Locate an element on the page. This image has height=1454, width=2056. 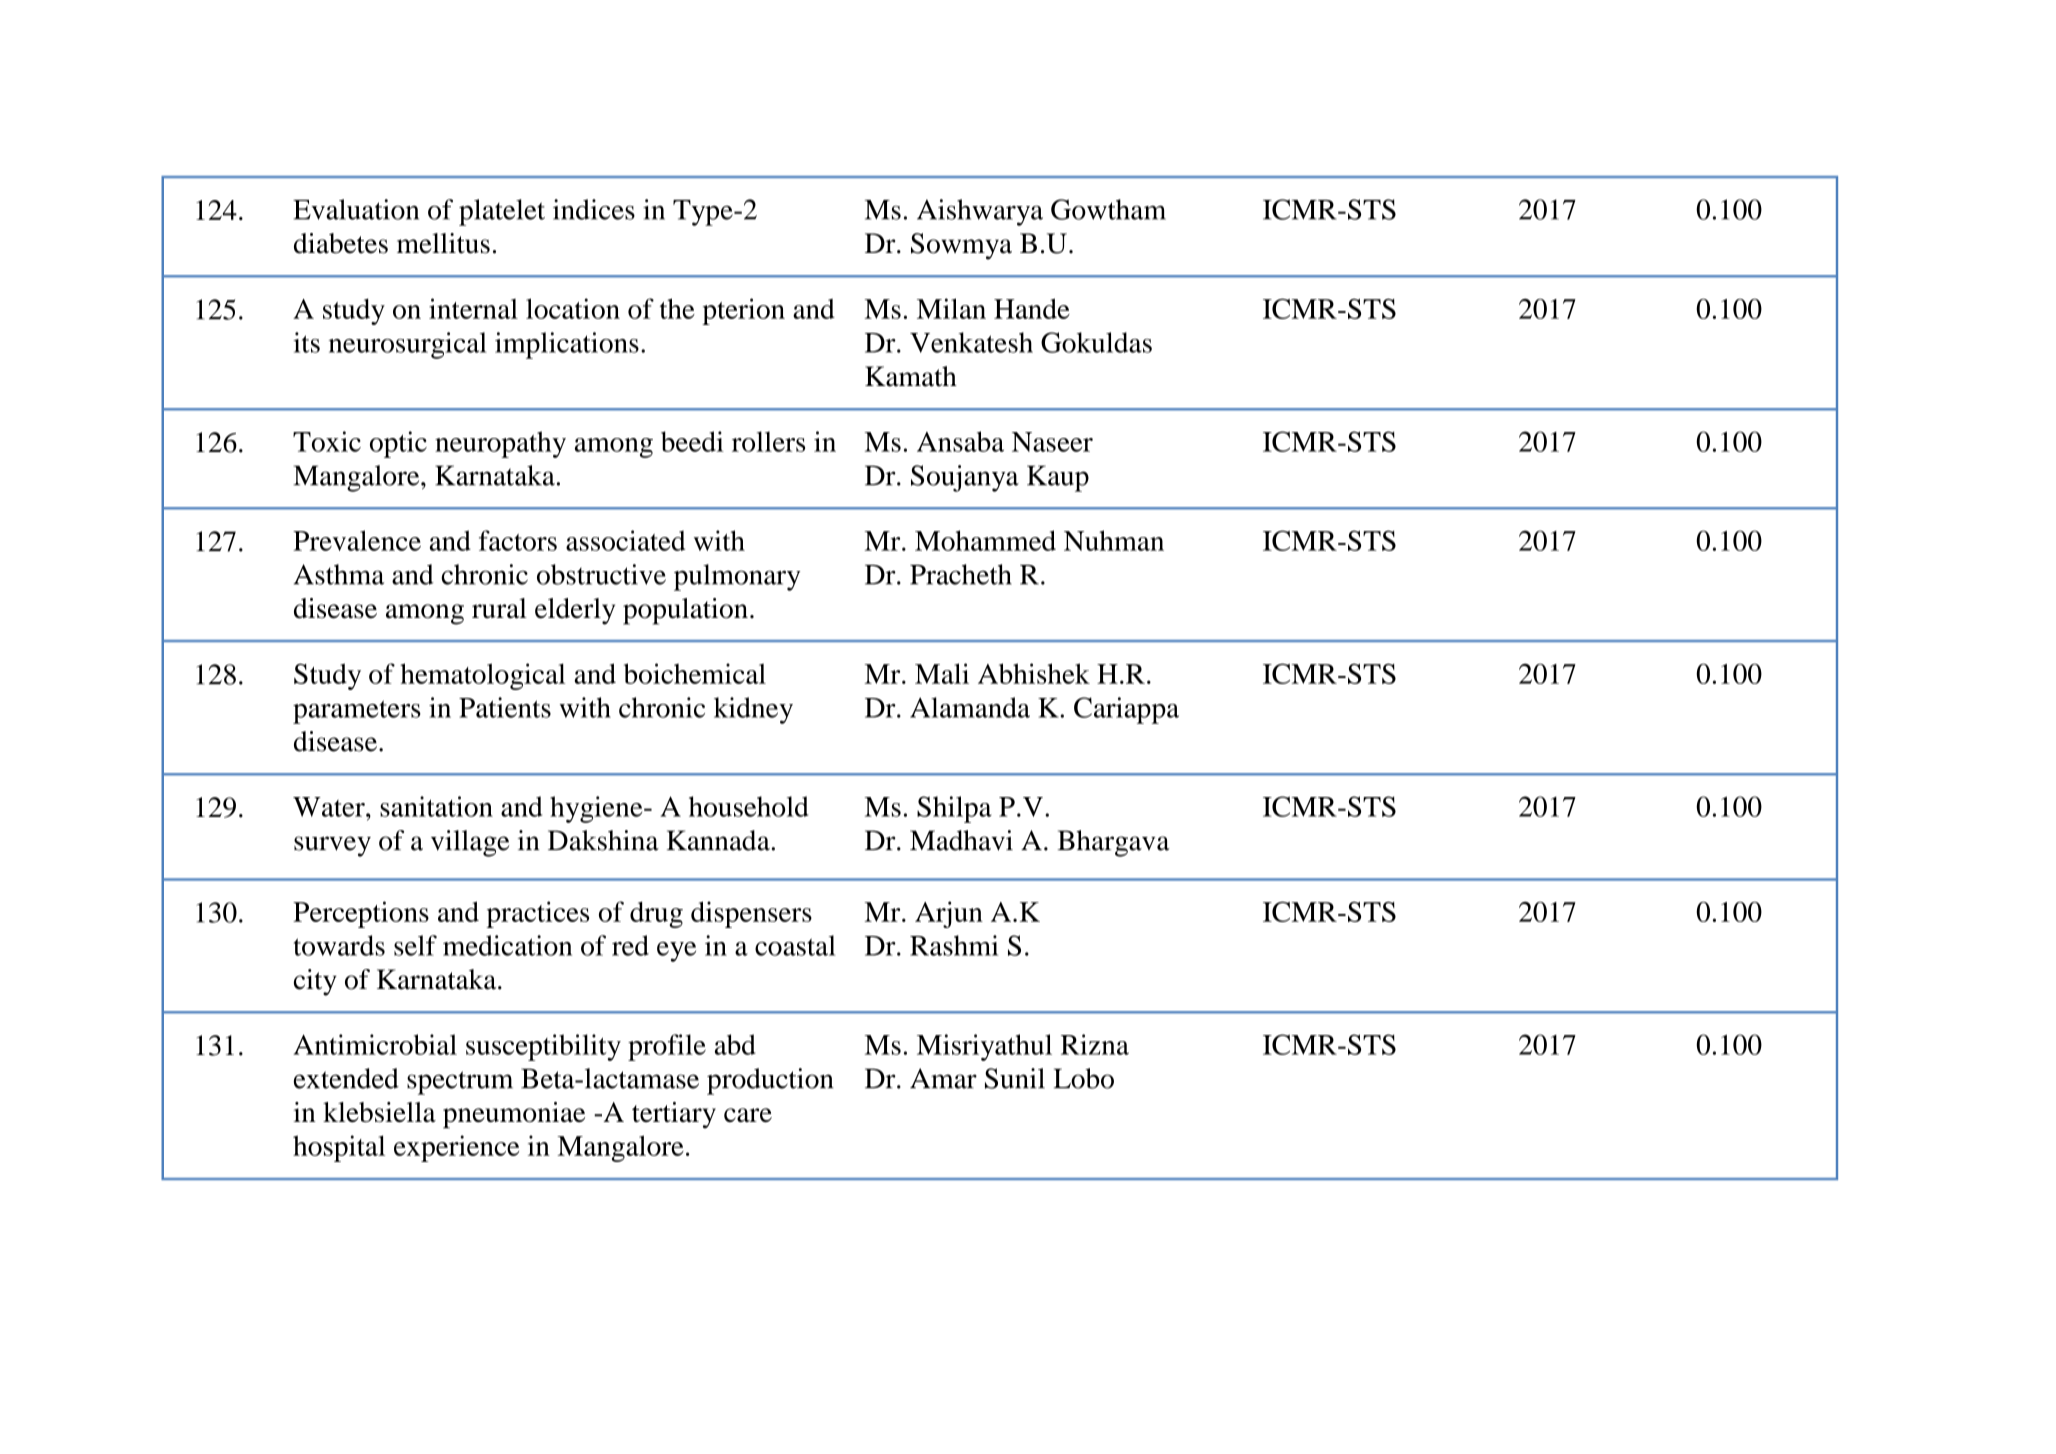
Hande is located at coordinates (1032, 308).
